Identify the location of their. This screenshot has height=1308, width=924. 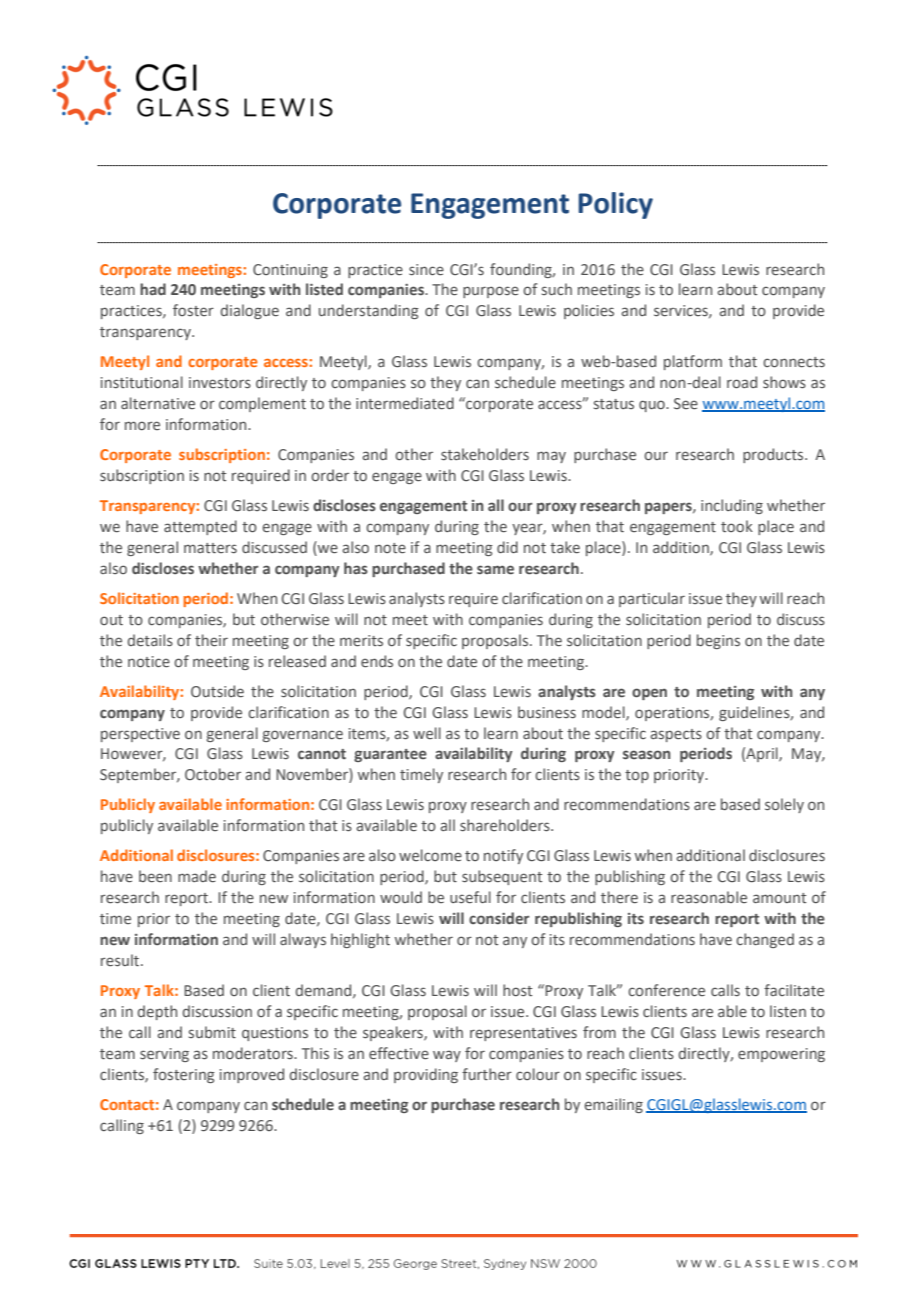
(211, 640).
